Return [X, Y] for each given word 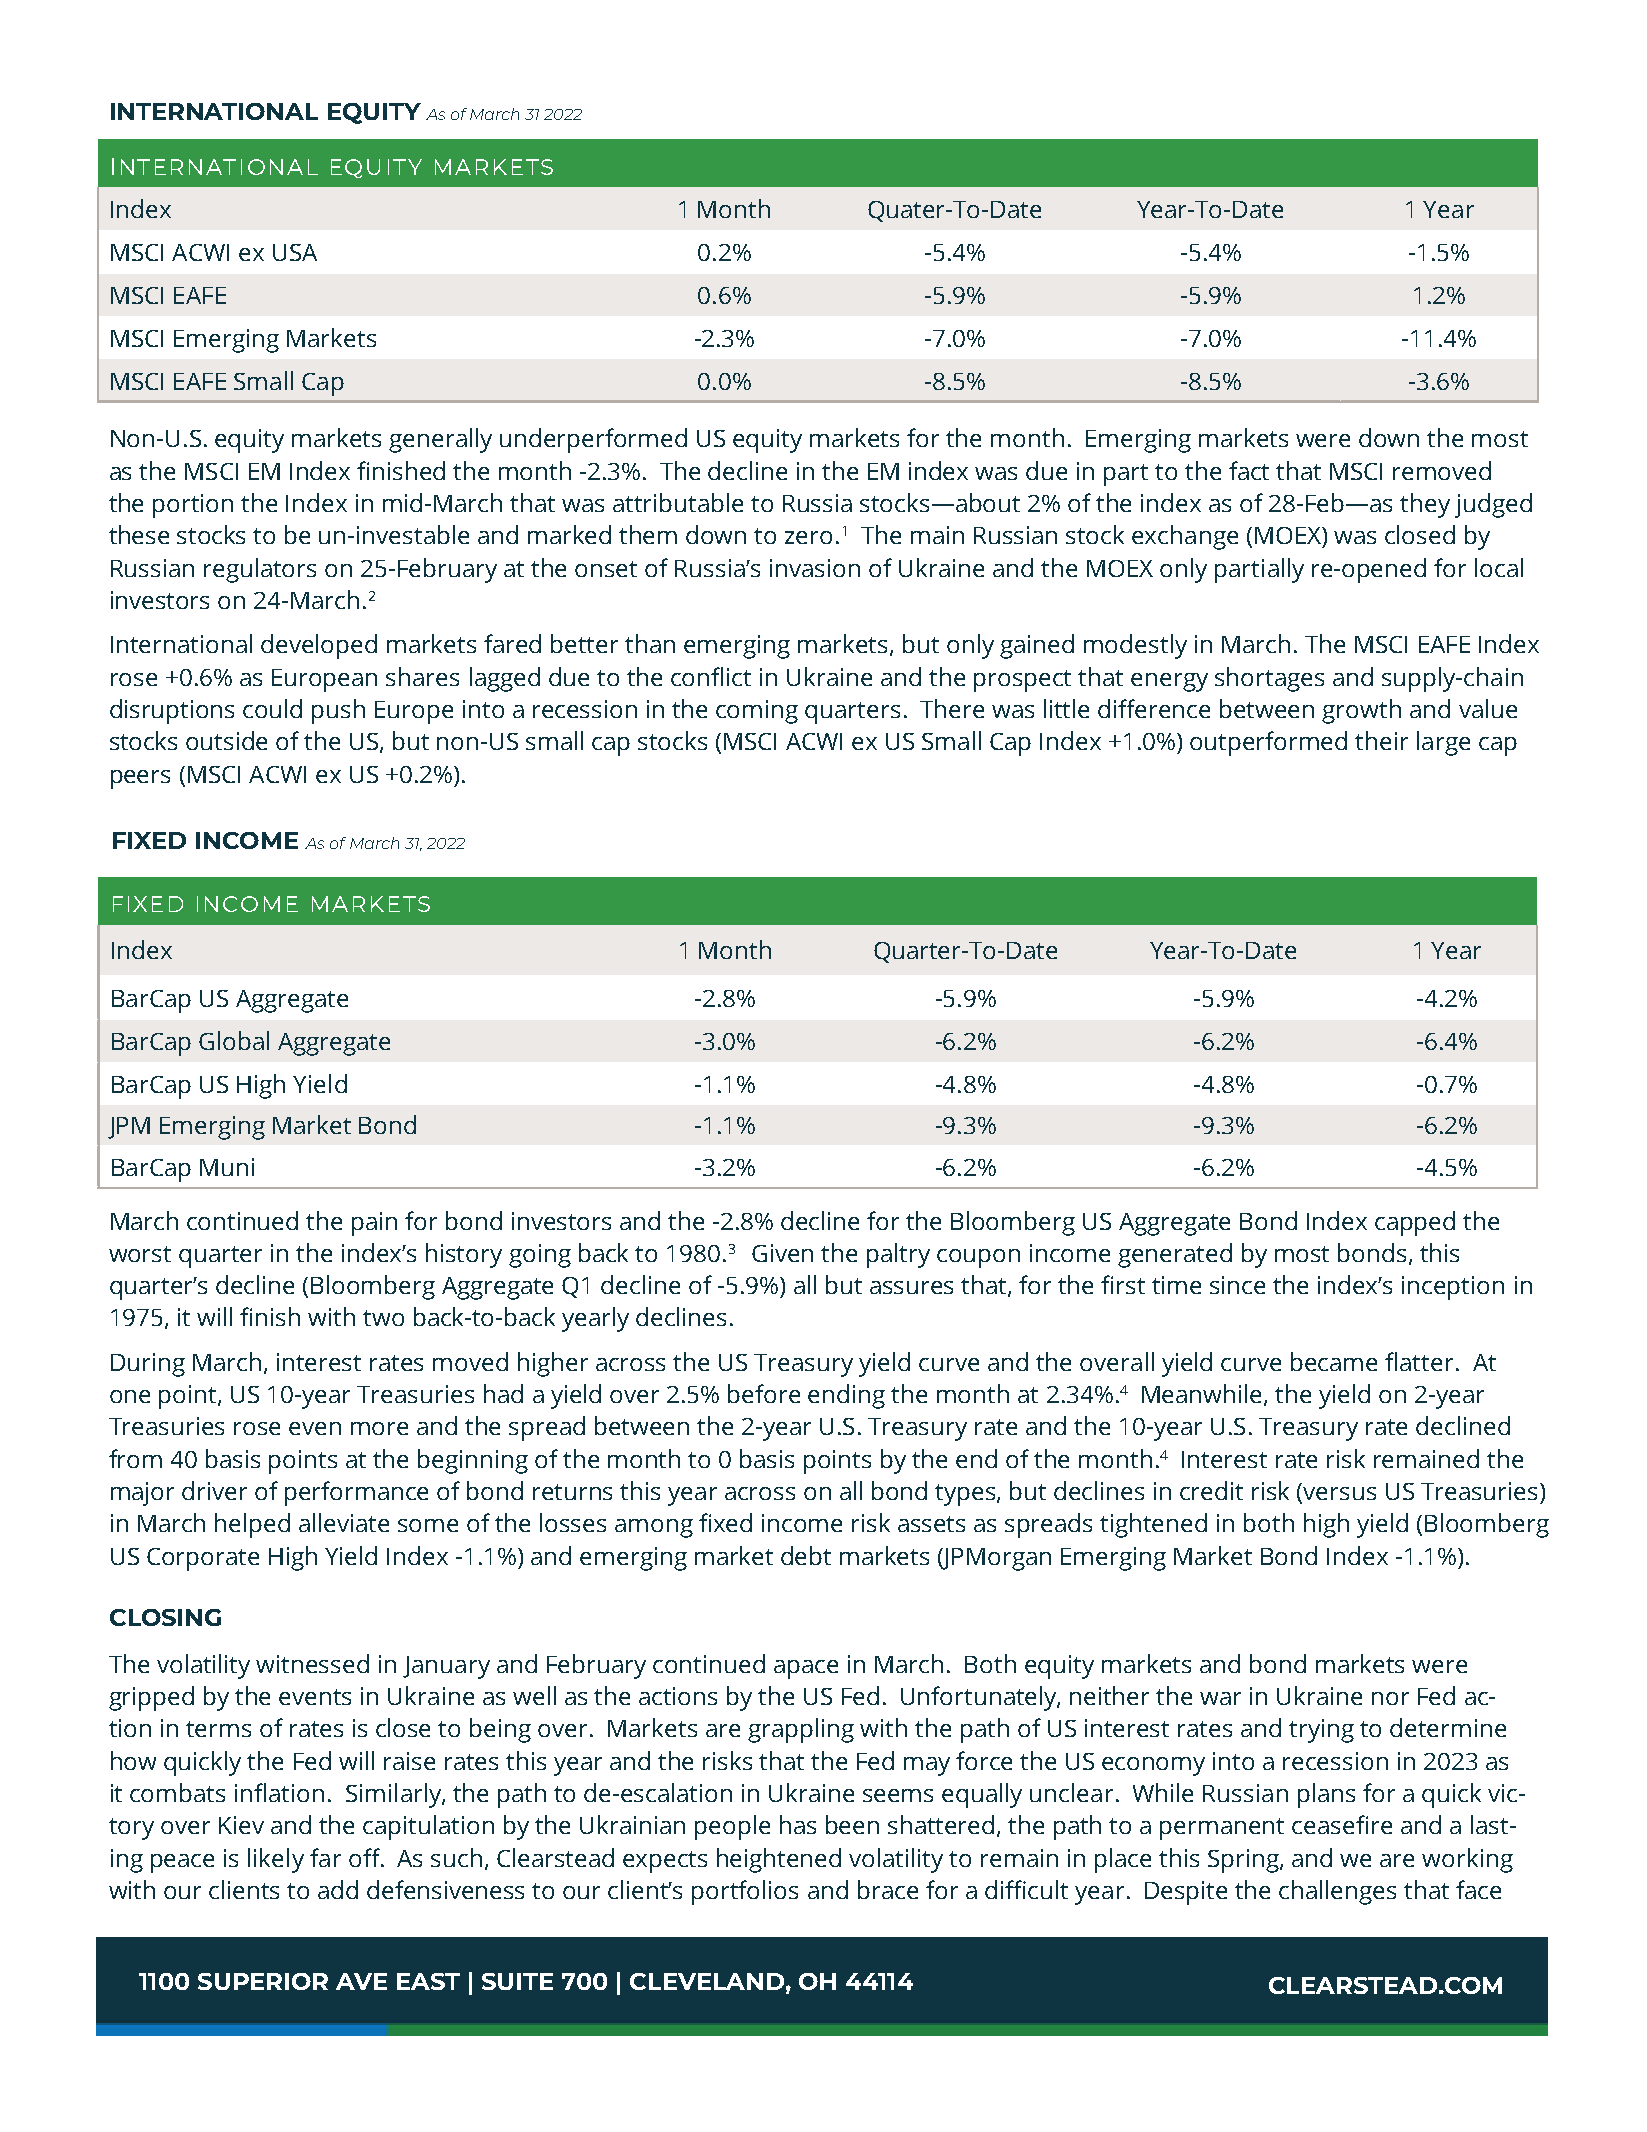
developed [319, 646]
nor [1390, 1698]
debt [806, 1555]
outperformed [1268, 743]
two [383, 1318]
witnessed [312, 1663]
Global [234, 1040]
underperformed [593, 440]
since [1237, 1285]
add [338, 1889]
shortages [1269, 679]
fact [1249, 470]
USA [295, 252]
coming [757, 712]
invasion [815, 568]
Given [782, 1253]
